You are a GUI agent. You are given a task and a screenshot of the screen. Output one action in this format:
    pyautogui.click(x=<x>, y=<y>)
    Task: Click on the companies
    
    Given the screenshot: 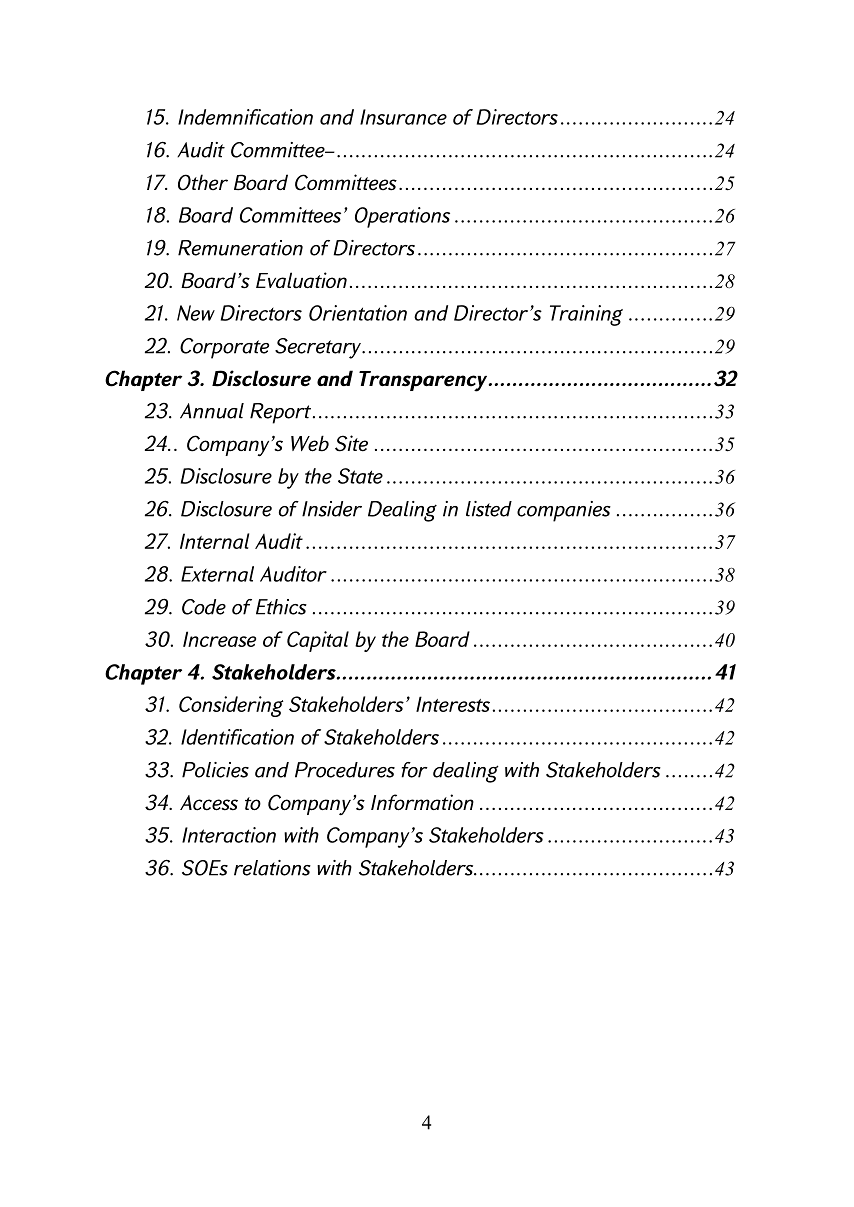 What is the action you would take?
    pyautogui.click(x=564, y=511)
